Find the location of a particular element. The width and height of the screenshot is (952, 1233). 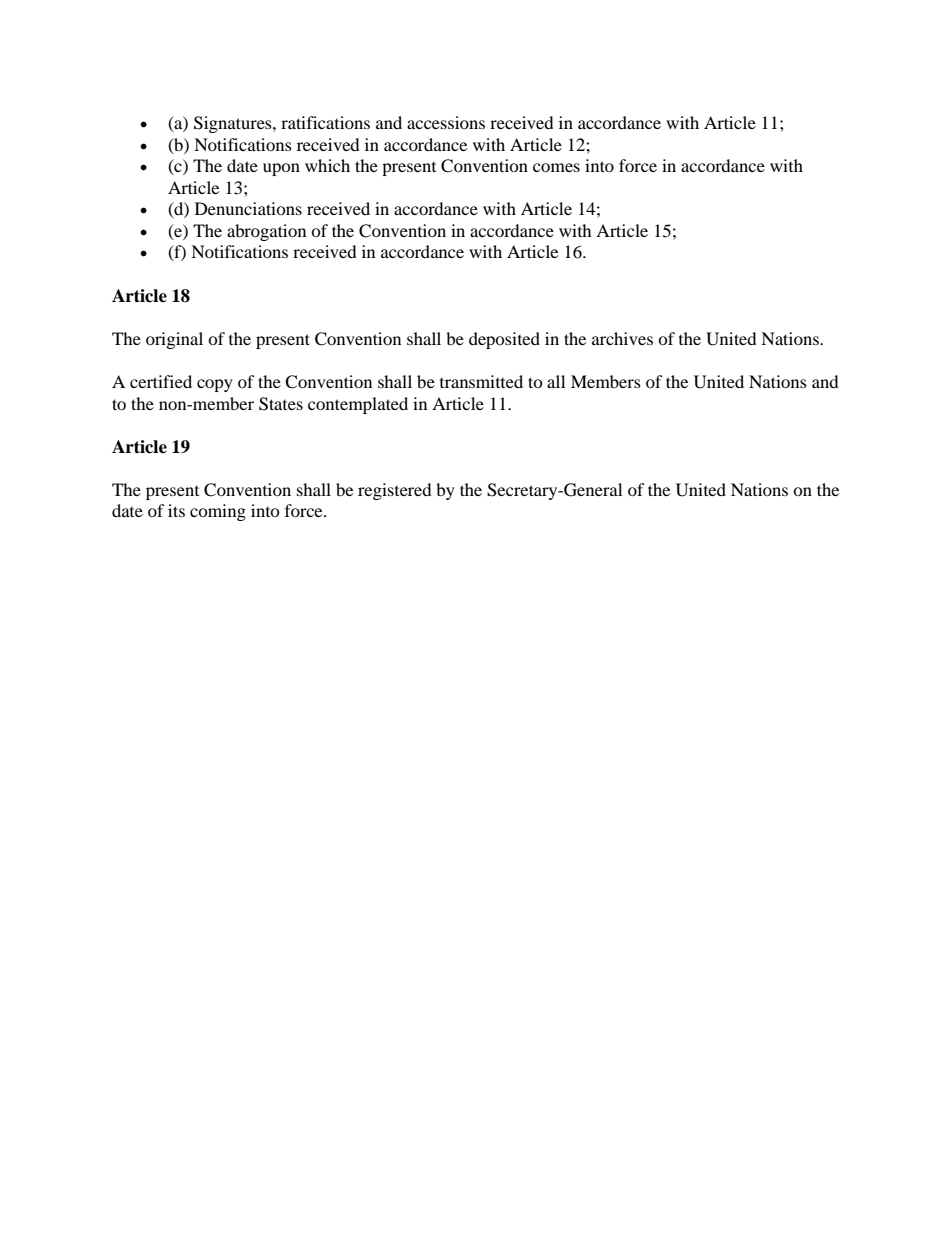

Signatures is located at coordinates (234, 124).
